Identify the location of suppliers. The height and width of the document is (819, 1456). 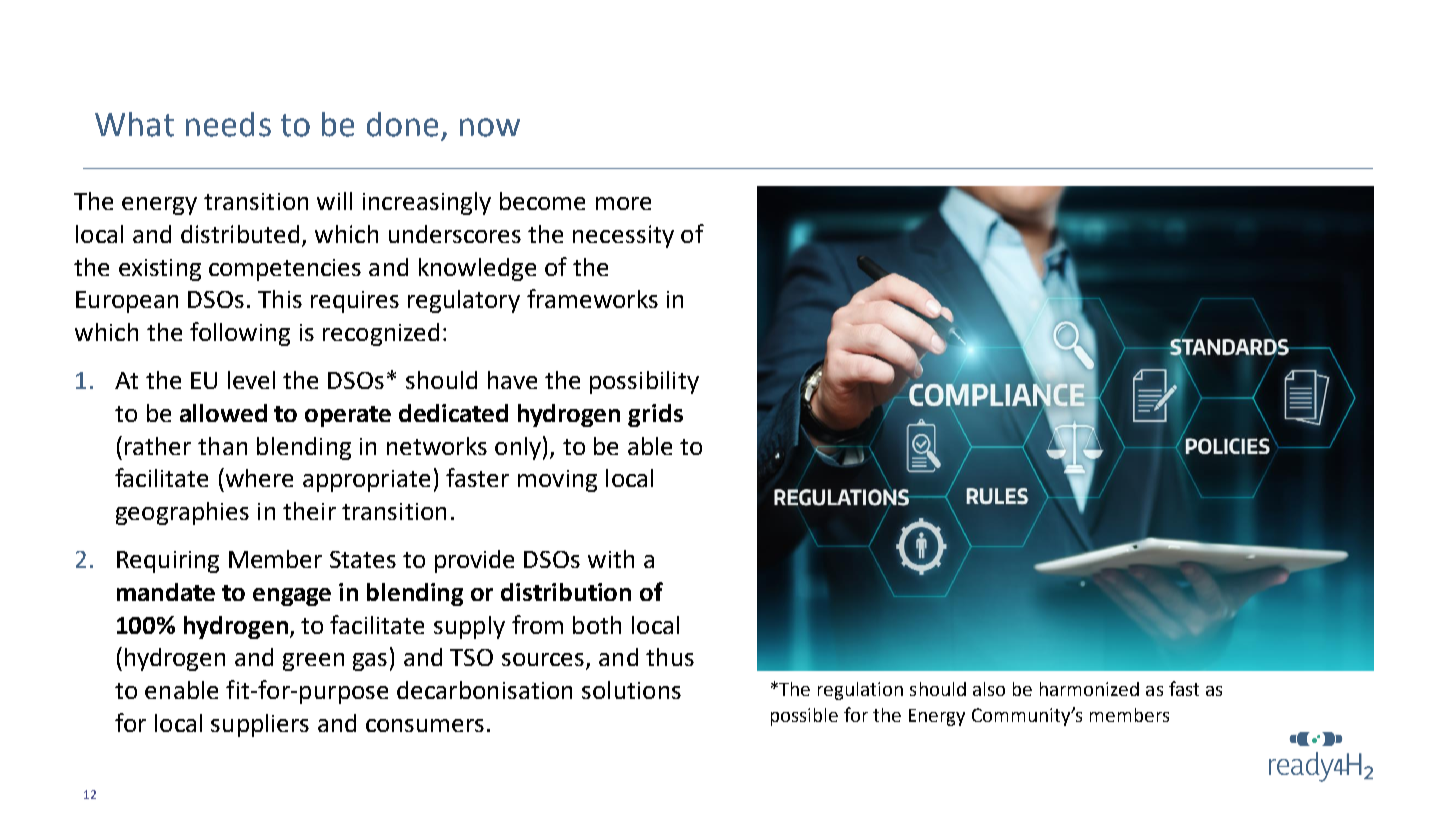
(260, 725).
